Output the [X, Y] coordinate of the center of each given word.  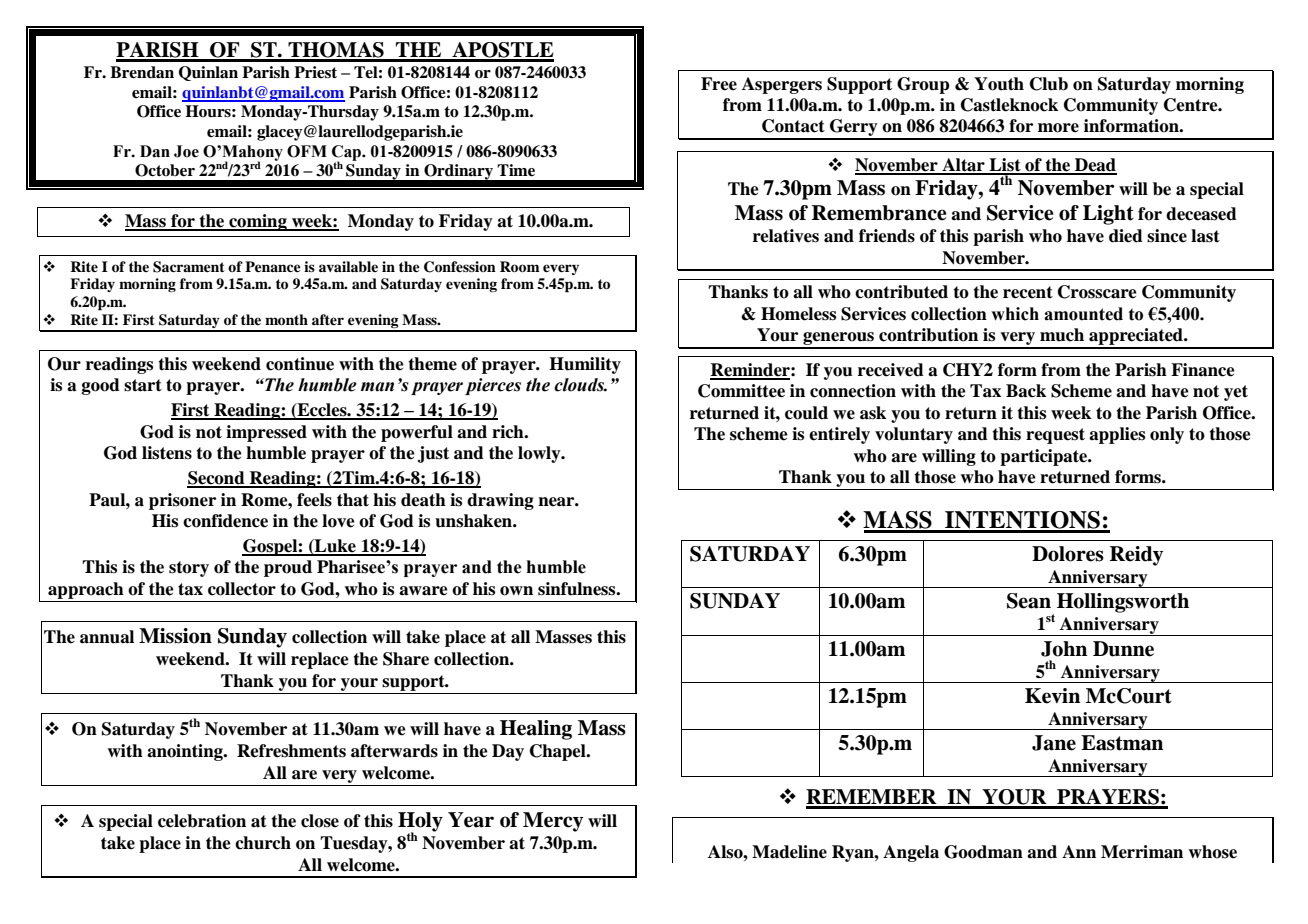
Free [719, 84]
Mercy [553, 822]
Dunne [1123, 649]
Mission [175, 636]
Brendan [142, 72]
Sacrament [189, 267]
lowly [540, 454]
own [516, 591]
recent [1028, 292]
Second [217, 479]
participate [1044, 457]
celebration [202, 821]
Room [520, 267]
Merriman [1142, 852]
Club [1049, 84]
